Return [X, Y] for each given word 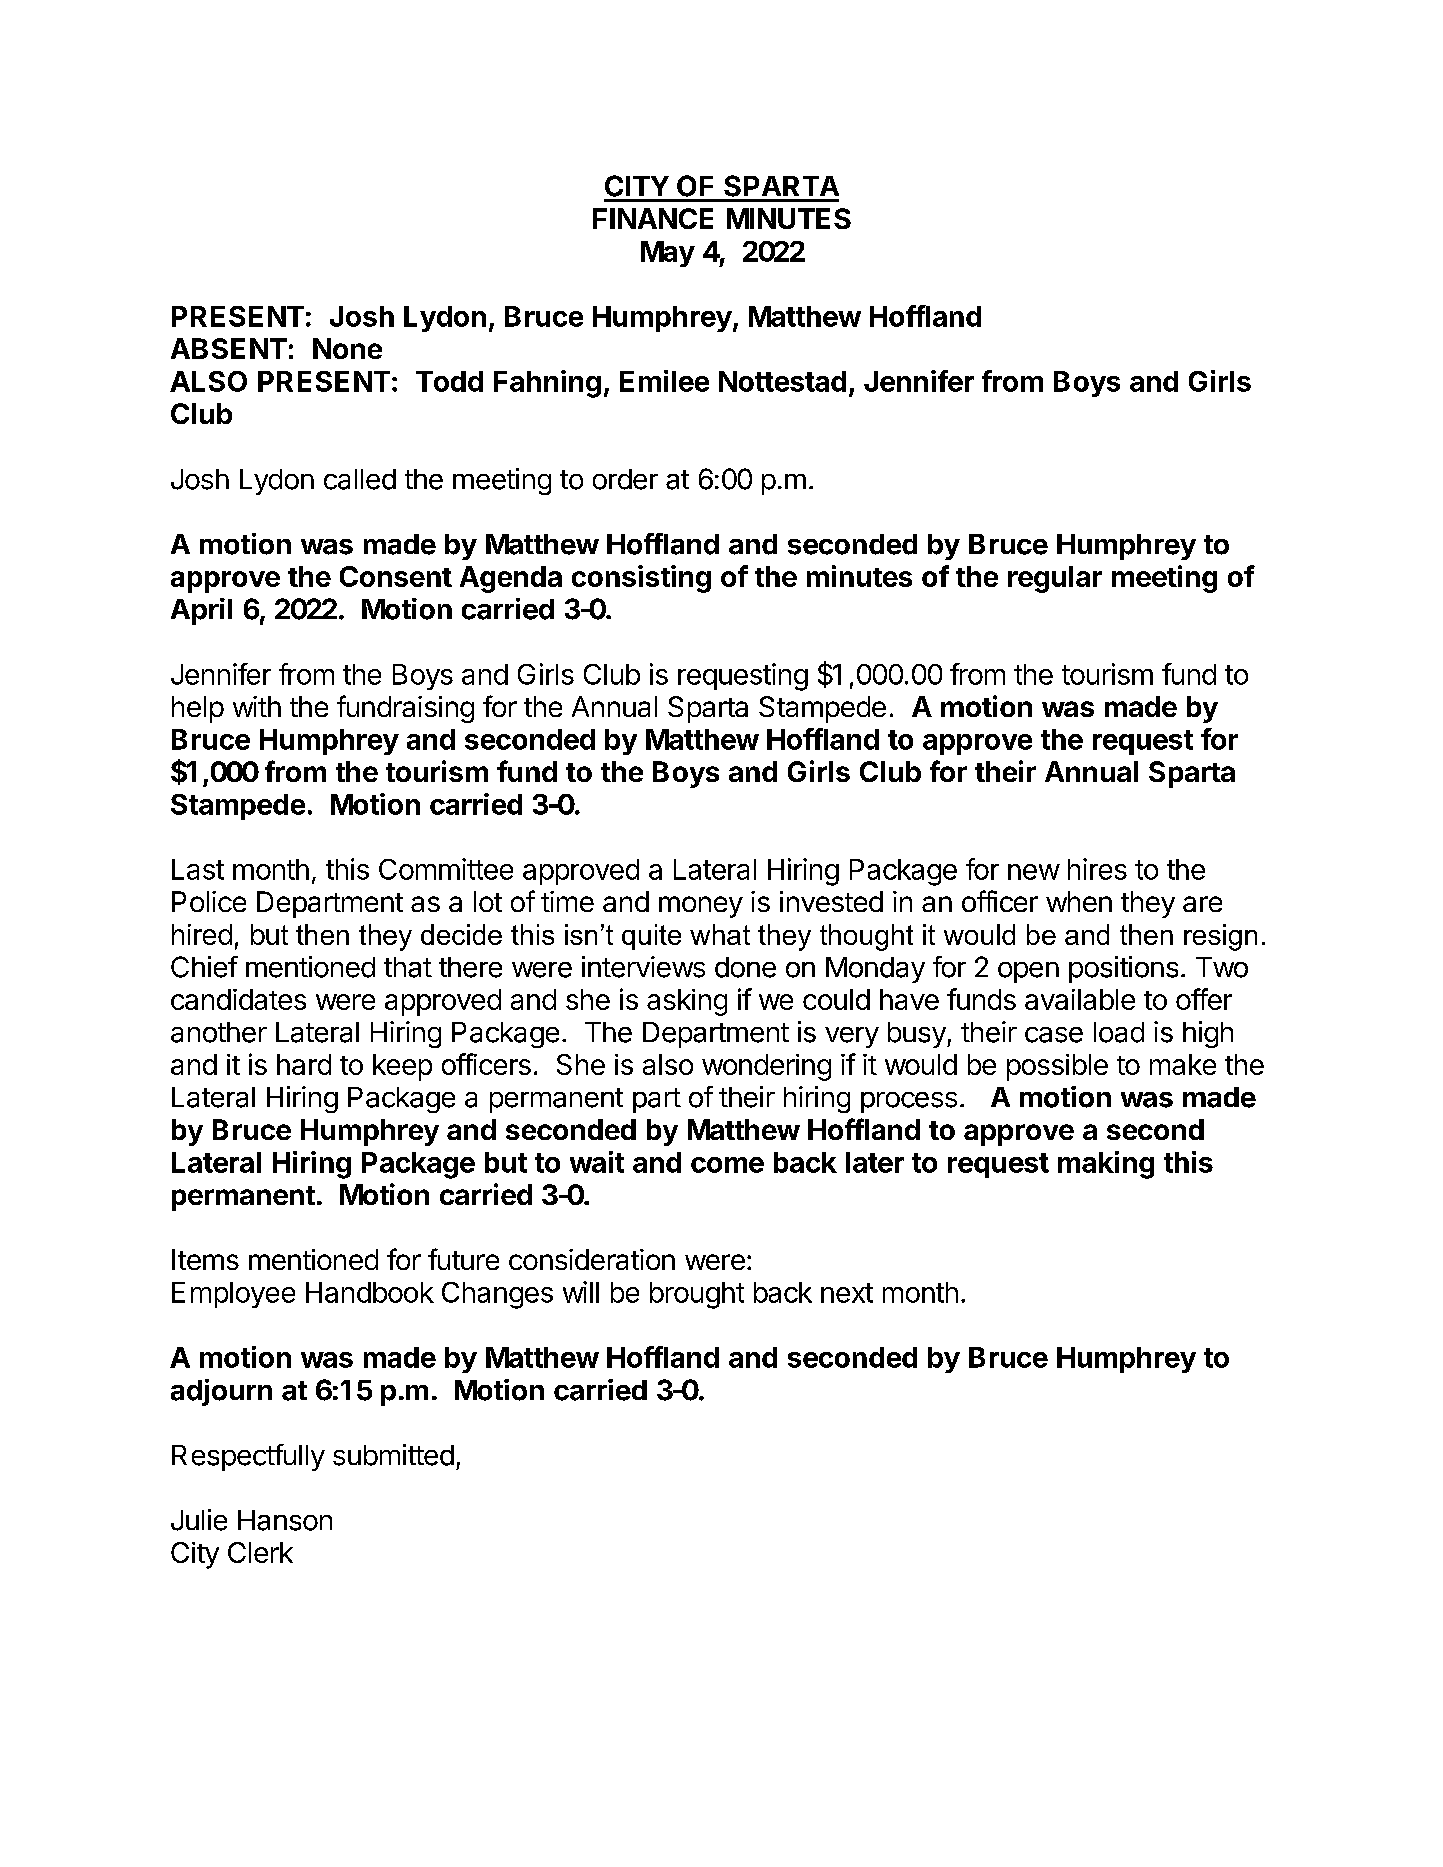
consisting [641, 579]
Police [209, 901]
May [668, 254]
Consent [396, 576]
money [701, 907]
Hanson [285, 1520]
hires [1097, 869]
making [1106, 1165]
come [727, 1165]
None [347, 348]
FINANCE [653, 218]
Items [205, 1259]
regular [1055, 579]
